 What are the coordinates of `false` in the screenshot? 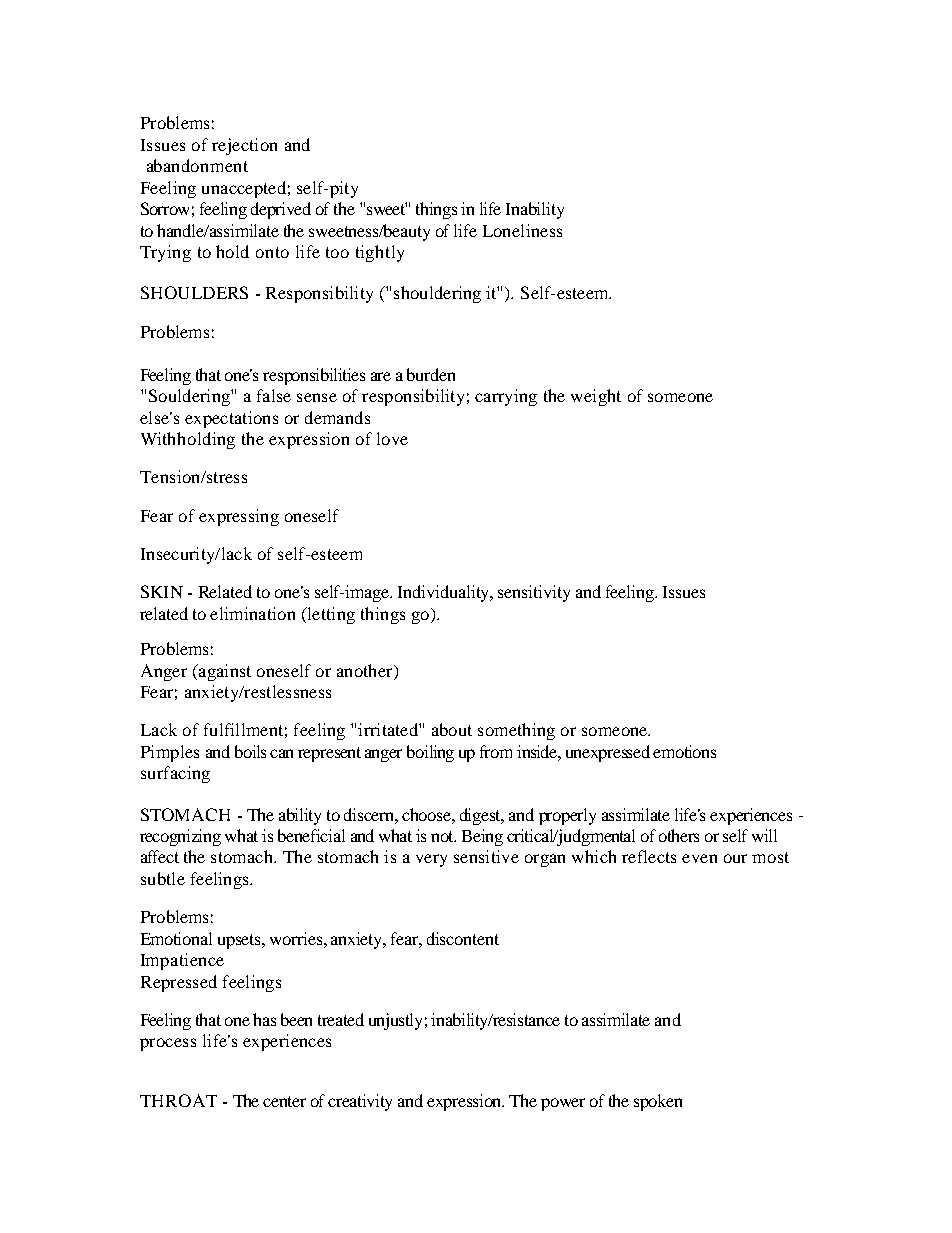 It's located at (274, 395).
